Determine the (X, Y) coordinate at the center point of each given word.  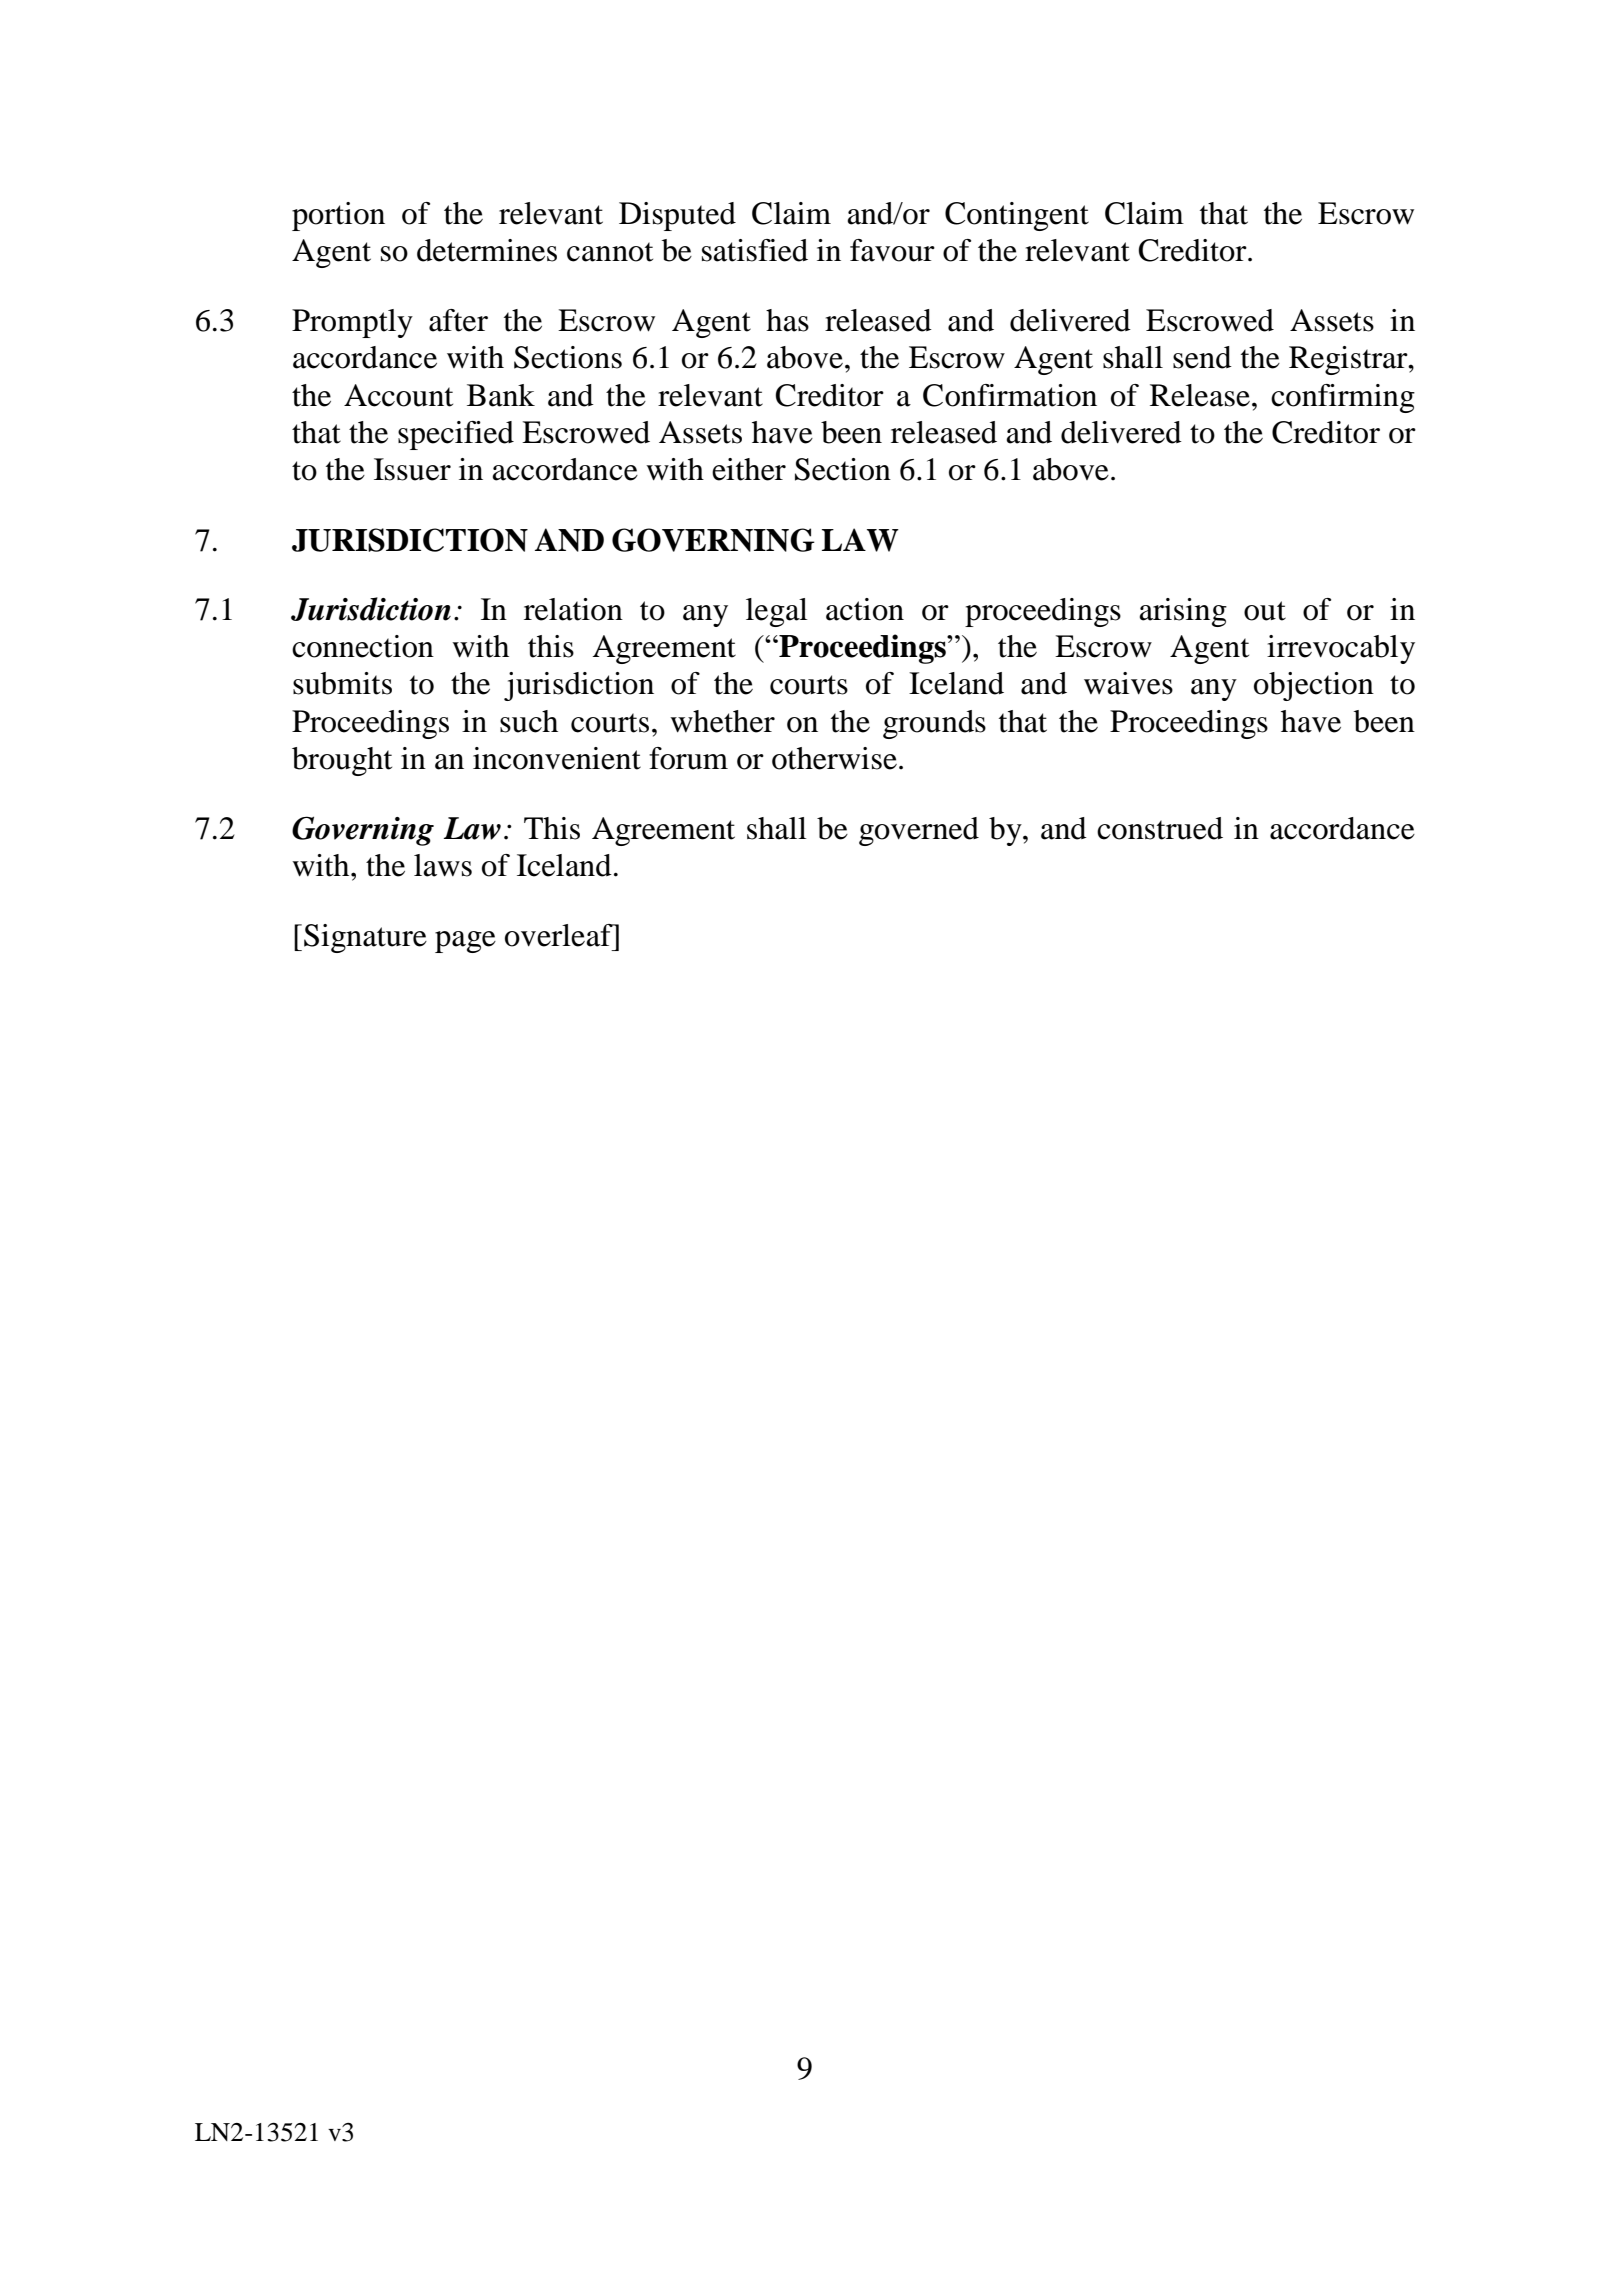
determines (487, 250)
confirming (1343, 398)
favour (892, 250)
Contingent (1017, 216)
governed (919, 831)
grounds (934, 724)
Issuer (412, 469)
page (465, 942)
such (529, 721)
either (749, 469)
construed (1160, 828)
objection (1314, 686)
